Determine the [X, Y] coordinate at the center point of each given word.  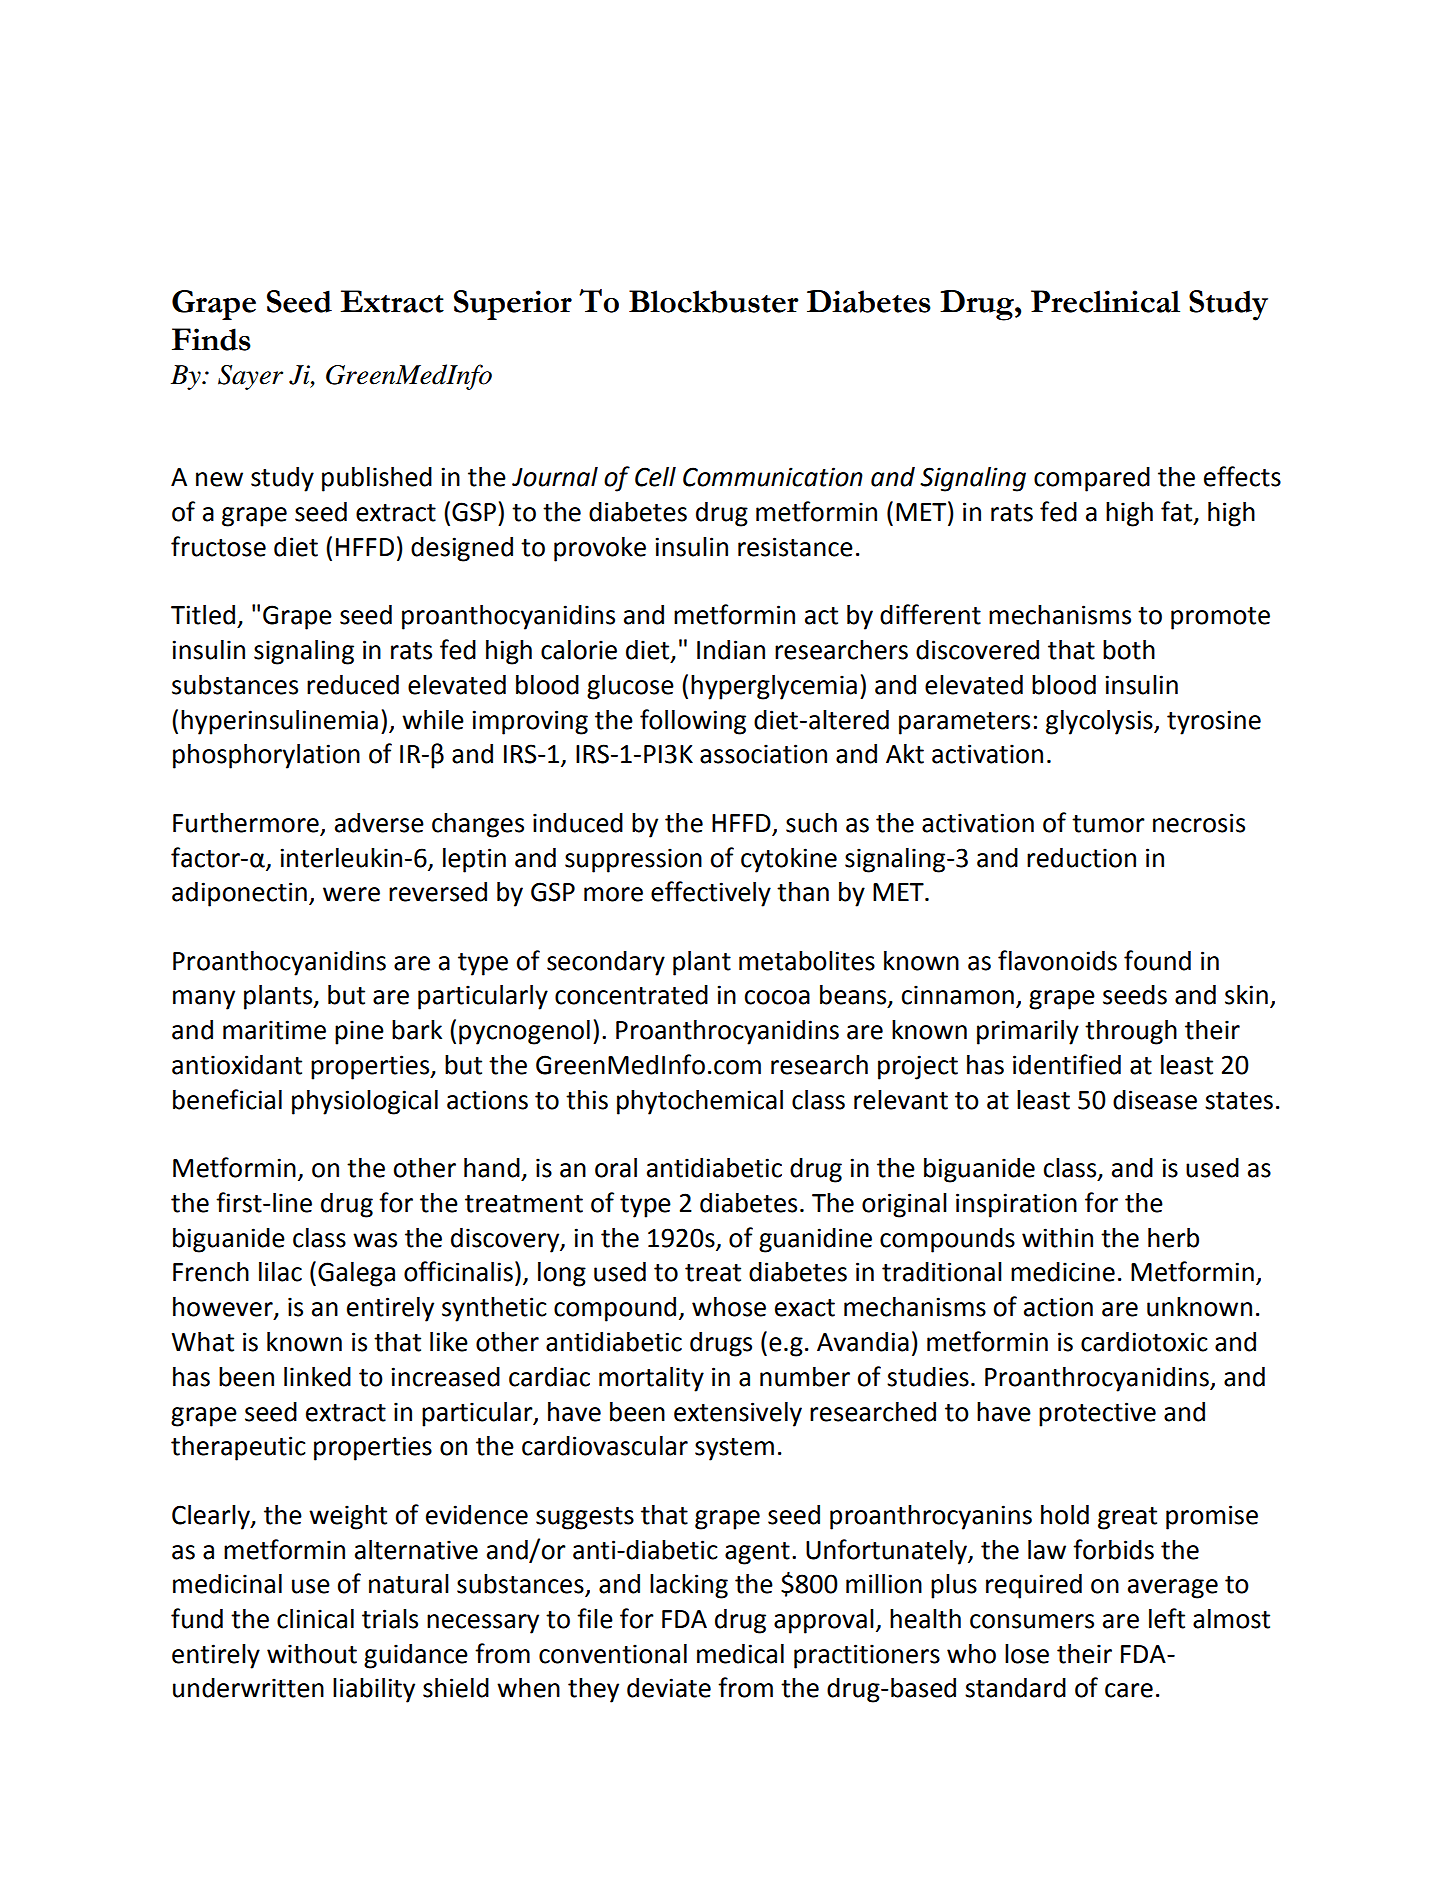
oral [616, 1168]
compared [1092, 479]
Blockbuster [713, 301]
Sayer [250, 377]
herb [1173, 1238]
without [312, 1654]
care [1129, 1690]
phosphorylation [266, 756]
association [763, 754]
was [375, 1240]
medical [740, 1654]
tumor [1108, 824]
